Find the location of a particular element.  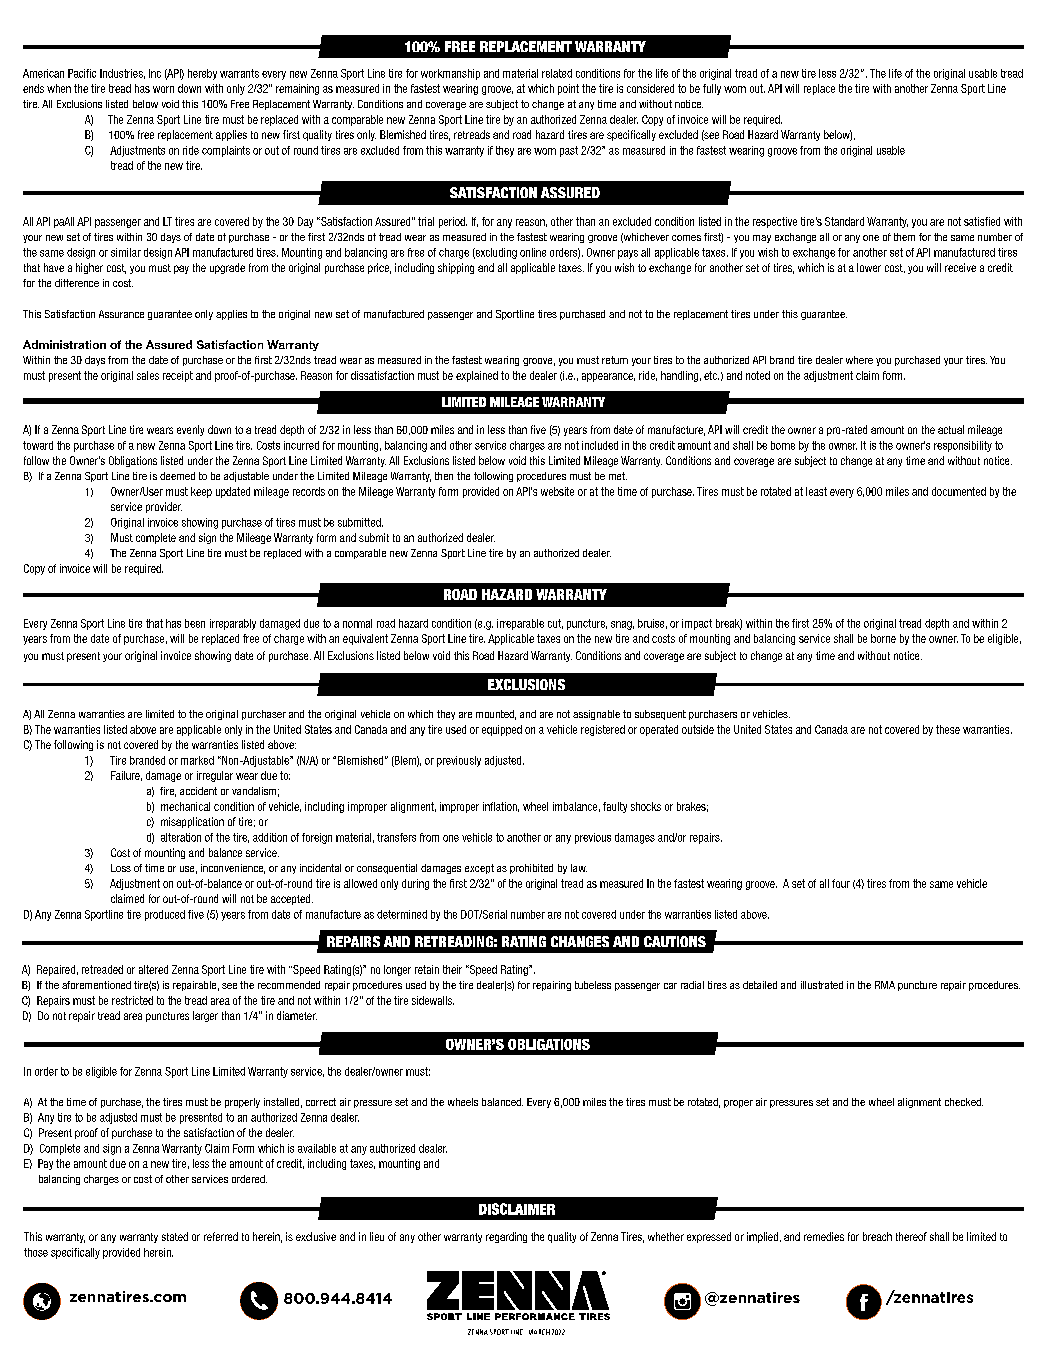

MARCH is located at coordinates (539, 1332).
